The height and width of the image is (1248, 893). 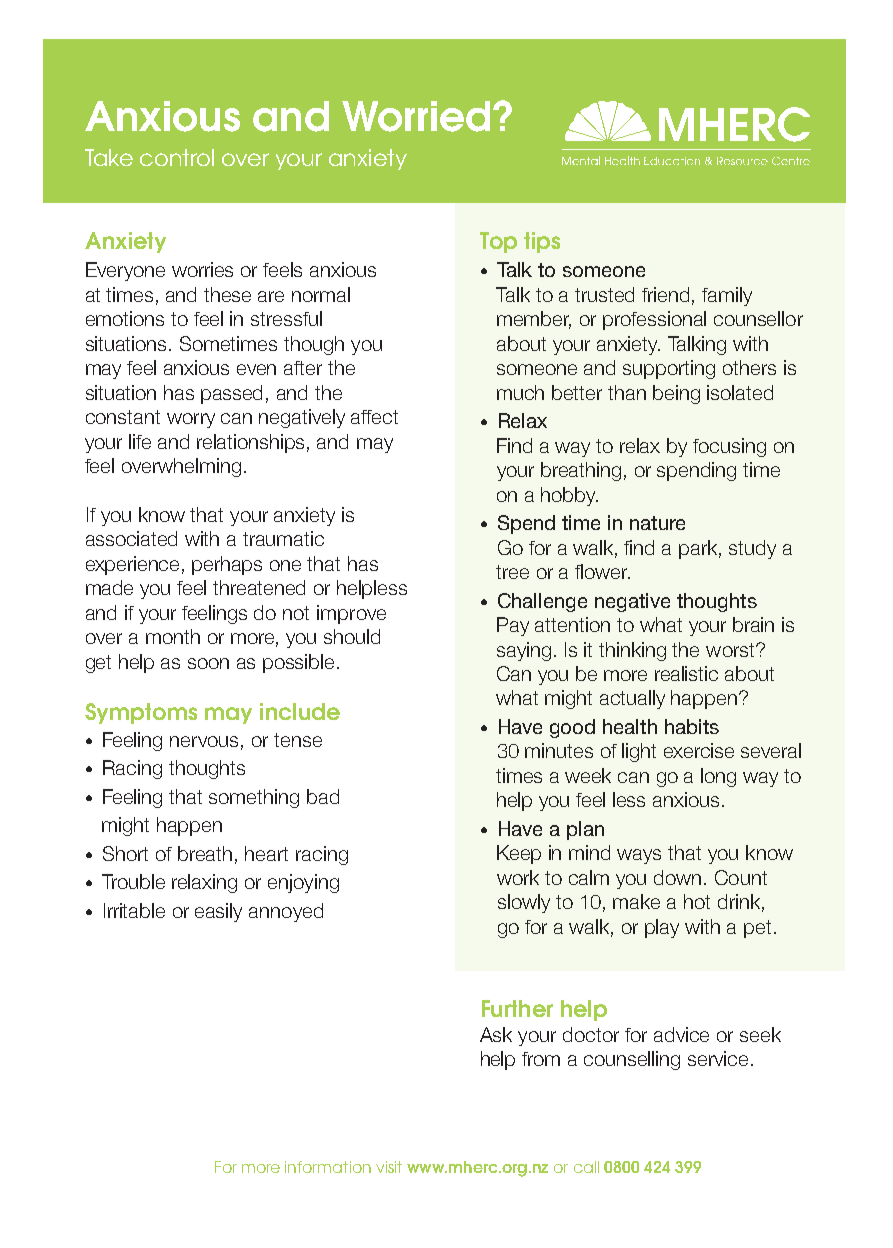 What do you see at coordinates (177, 157) in the image?
I see `control` at bounding box center [177, 157].
